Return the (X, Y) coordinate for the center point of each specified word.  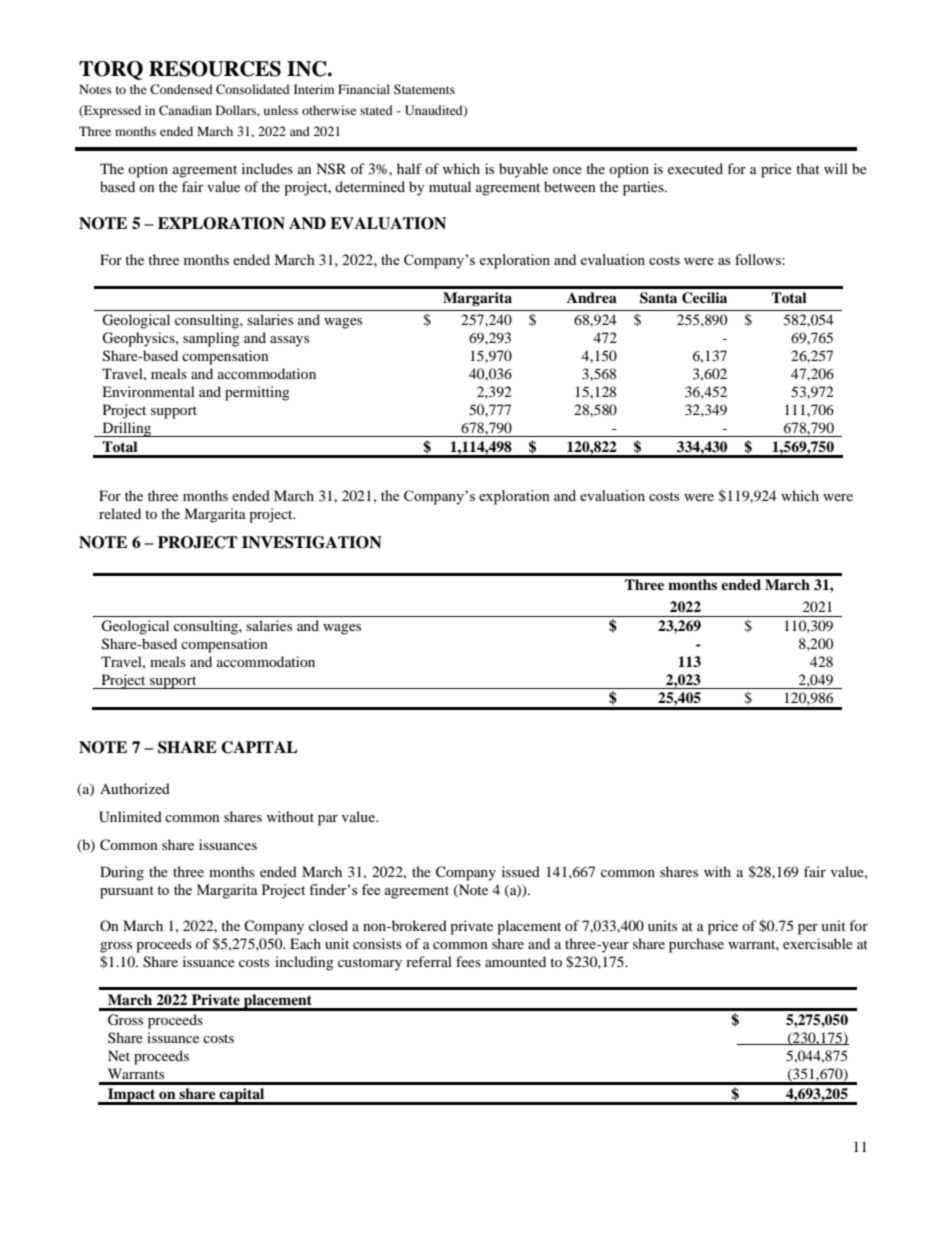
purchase (696, 945)
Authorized (135, 788)
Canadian (185, 110)
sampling (211, 339)
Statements (424, 89)
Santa (658, 298)
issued (521, 871)
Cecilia (704, 298)
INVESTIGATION (312, 542)
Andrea (592, 297)
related (120, 513)
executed (695, 168)
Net (119, 1055)
